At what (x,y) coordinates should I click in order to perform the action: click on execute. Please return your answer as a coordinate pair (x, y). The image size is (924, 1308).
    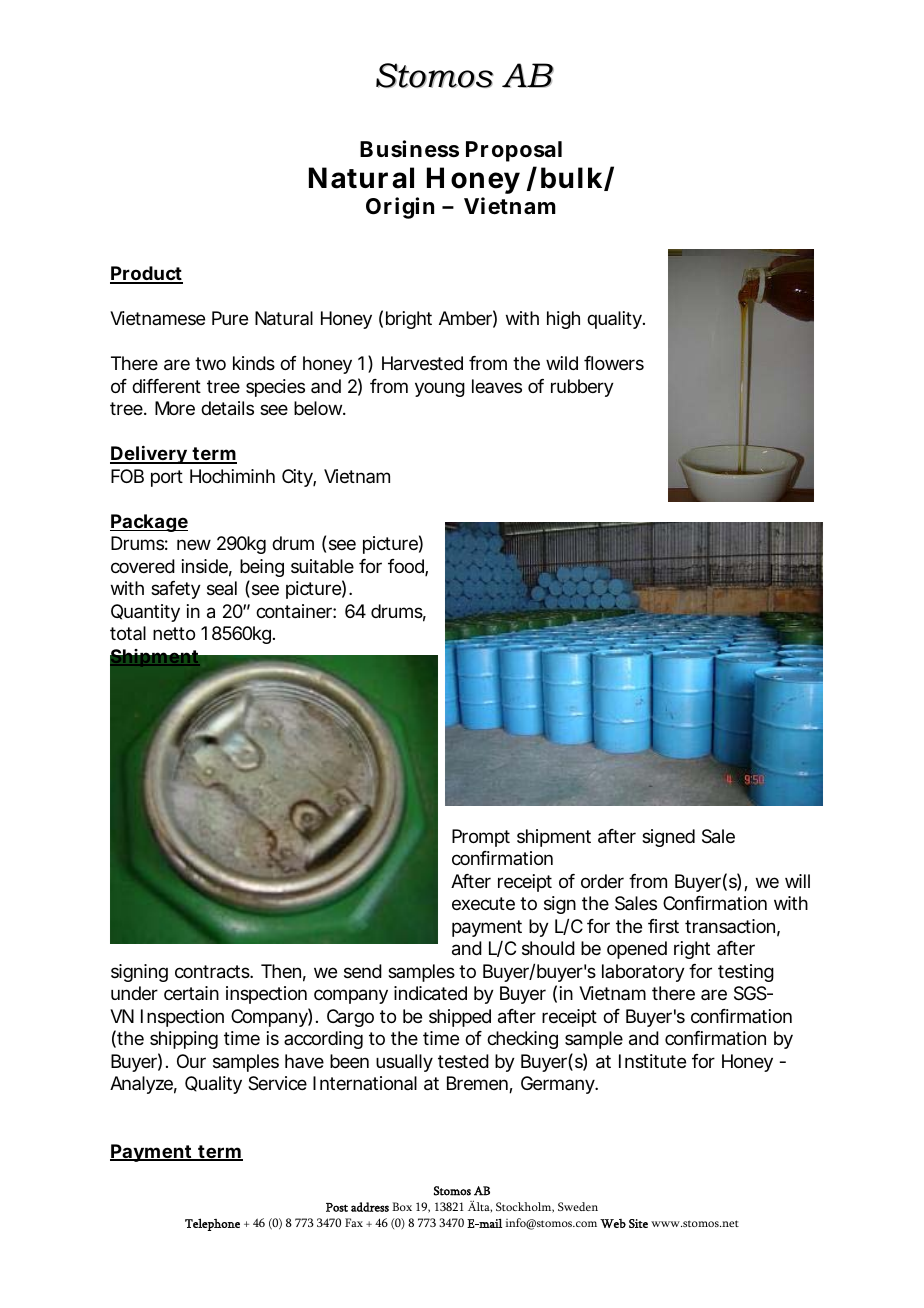
    Looking at the image, I should click on (483, 903).
